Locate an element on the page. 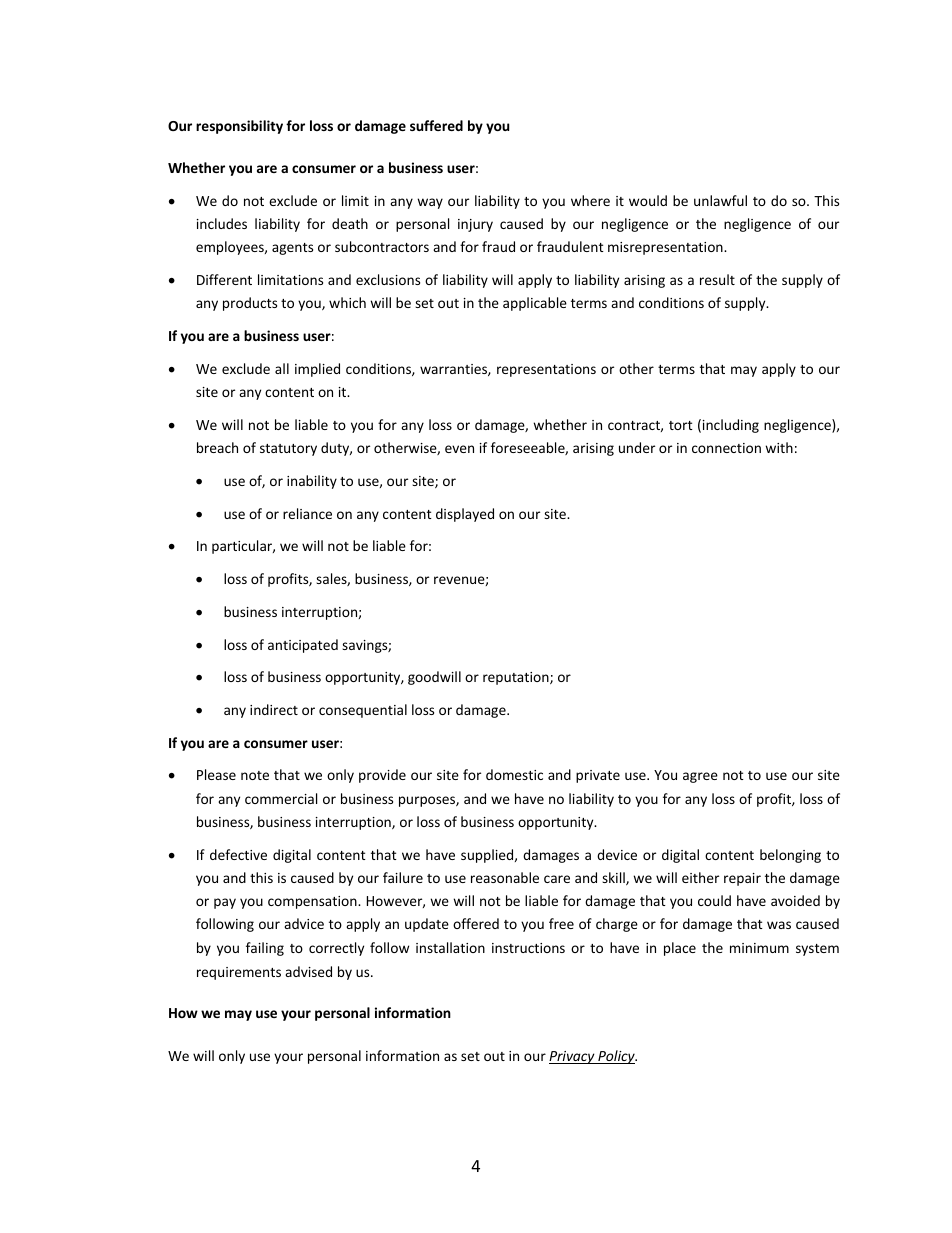  suffered is located at coordinates (436, 125).
